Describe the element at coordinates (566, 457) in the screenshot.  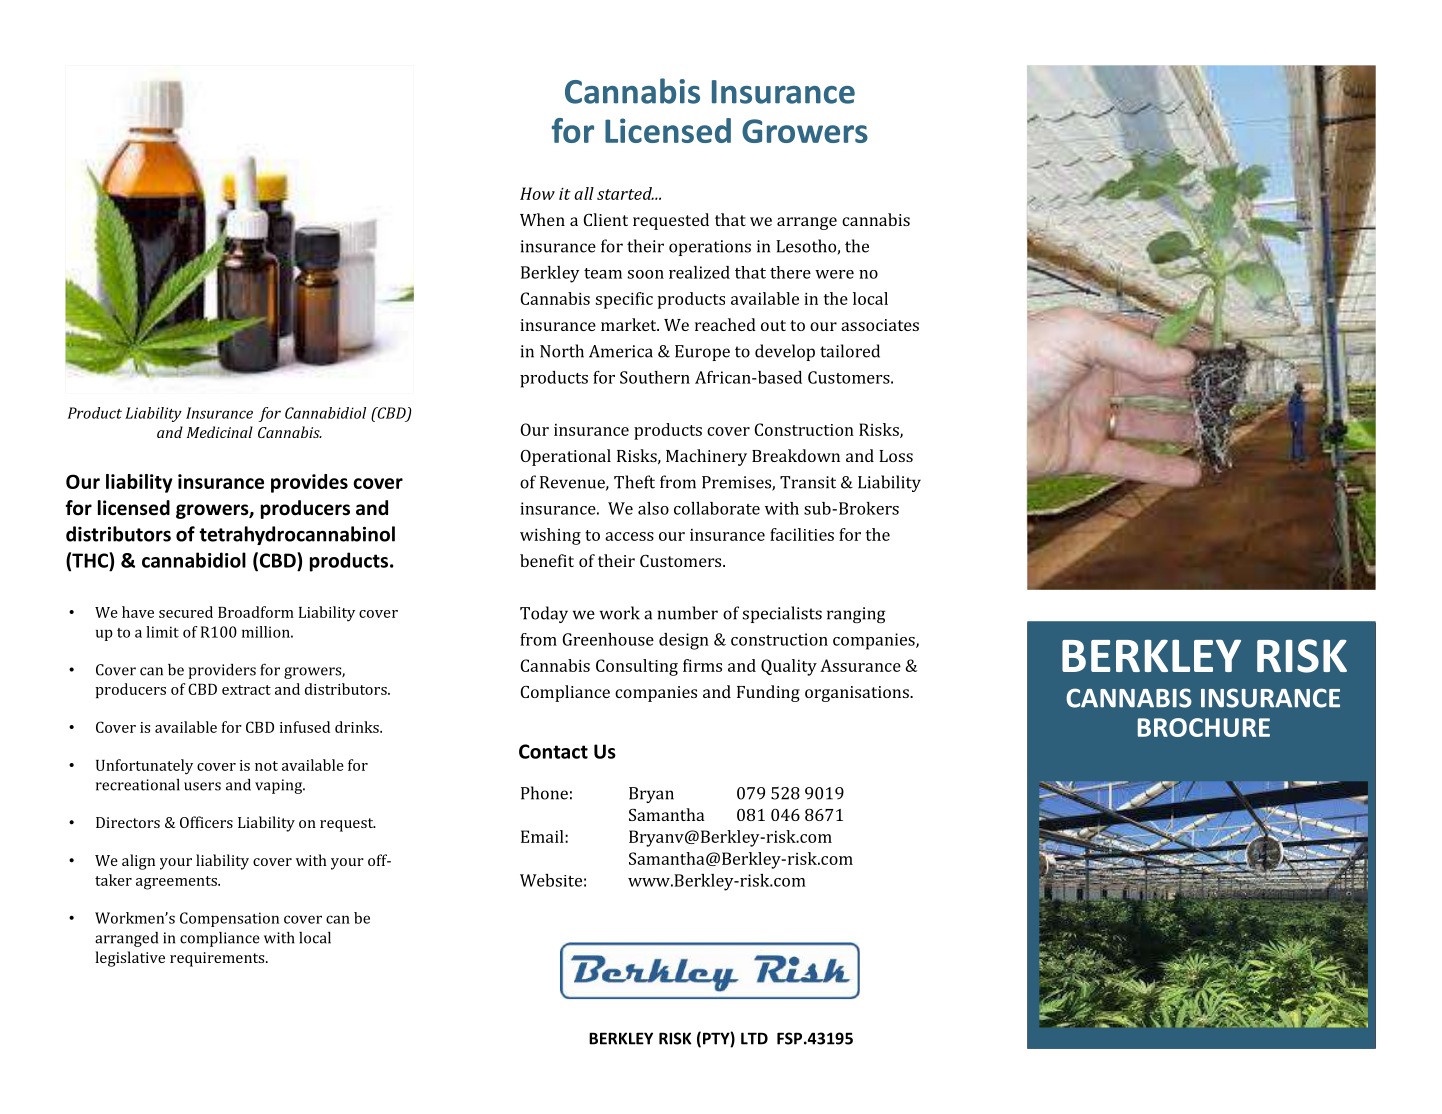
I see `Operational` at that location.
